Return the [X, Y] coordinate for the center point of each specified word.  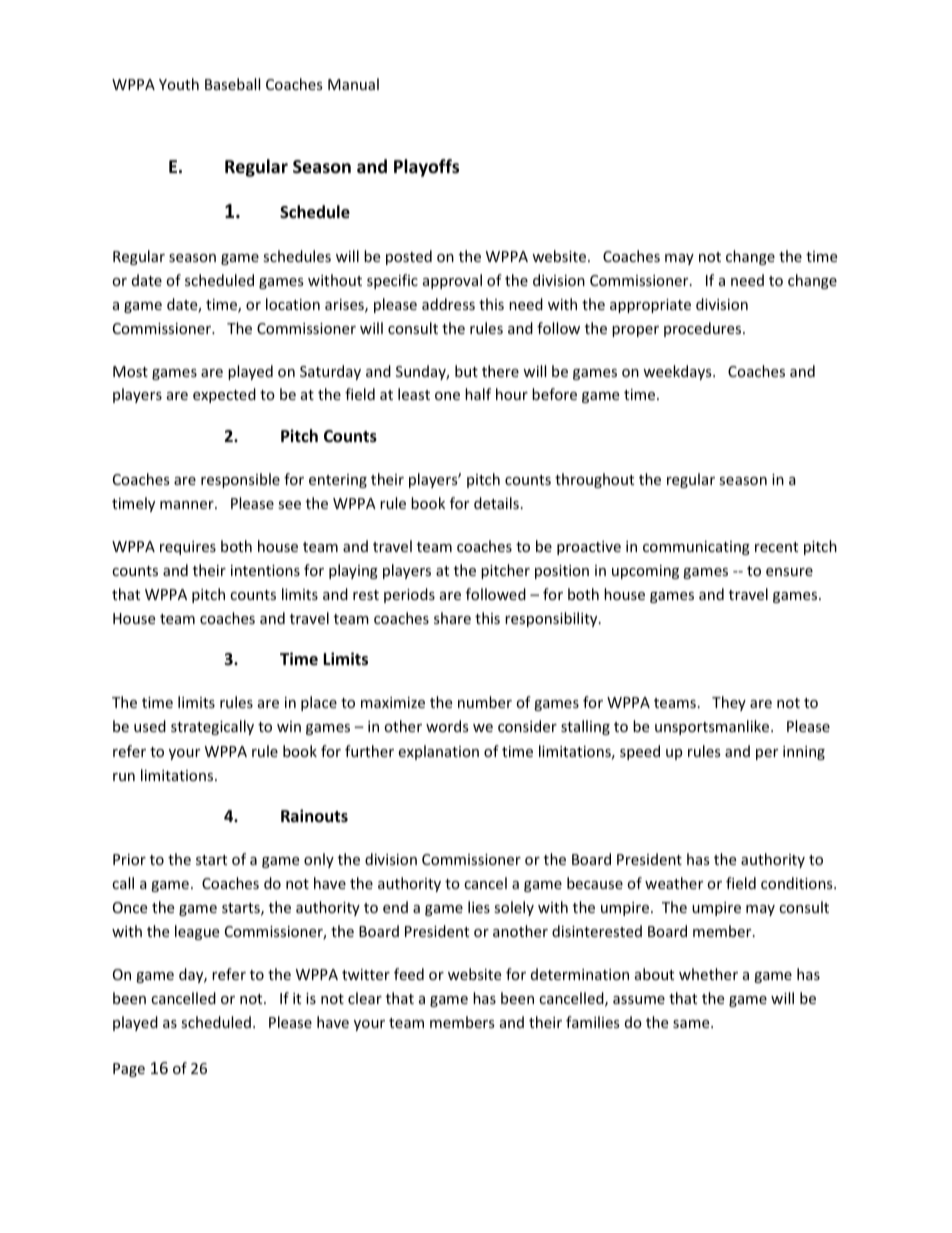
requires [188, 548]
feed [409, 974]
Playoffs [426, 168]
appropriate [650, 306]
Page [129, 1070]
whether [708, 974]
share [452, 618]
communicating [696, 548]
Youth [179, 84]
